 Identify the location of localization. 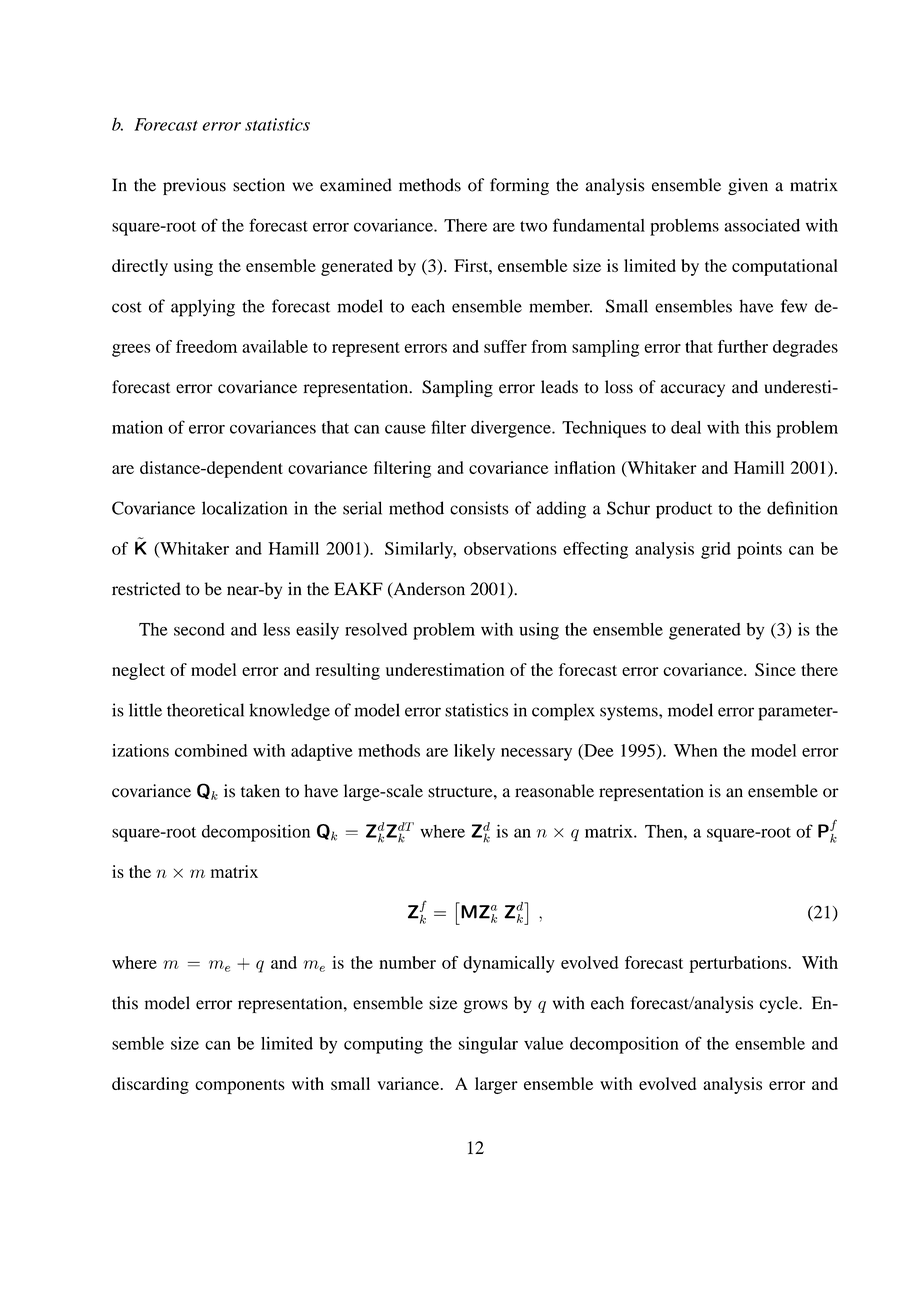
(244, 508).
